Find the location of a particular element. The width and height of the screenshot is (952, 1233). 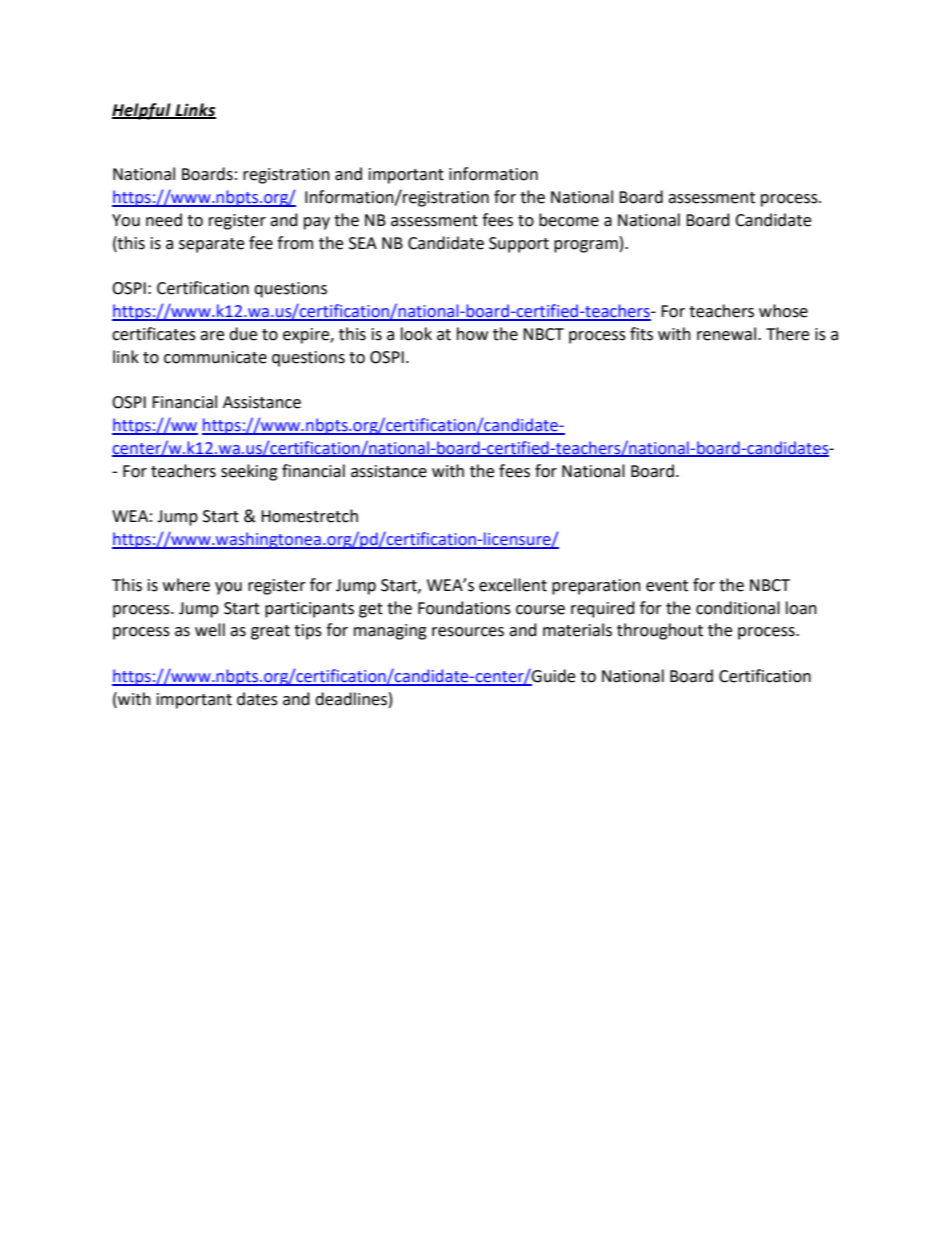

Homestretch is located at coordinates (309, 516).
